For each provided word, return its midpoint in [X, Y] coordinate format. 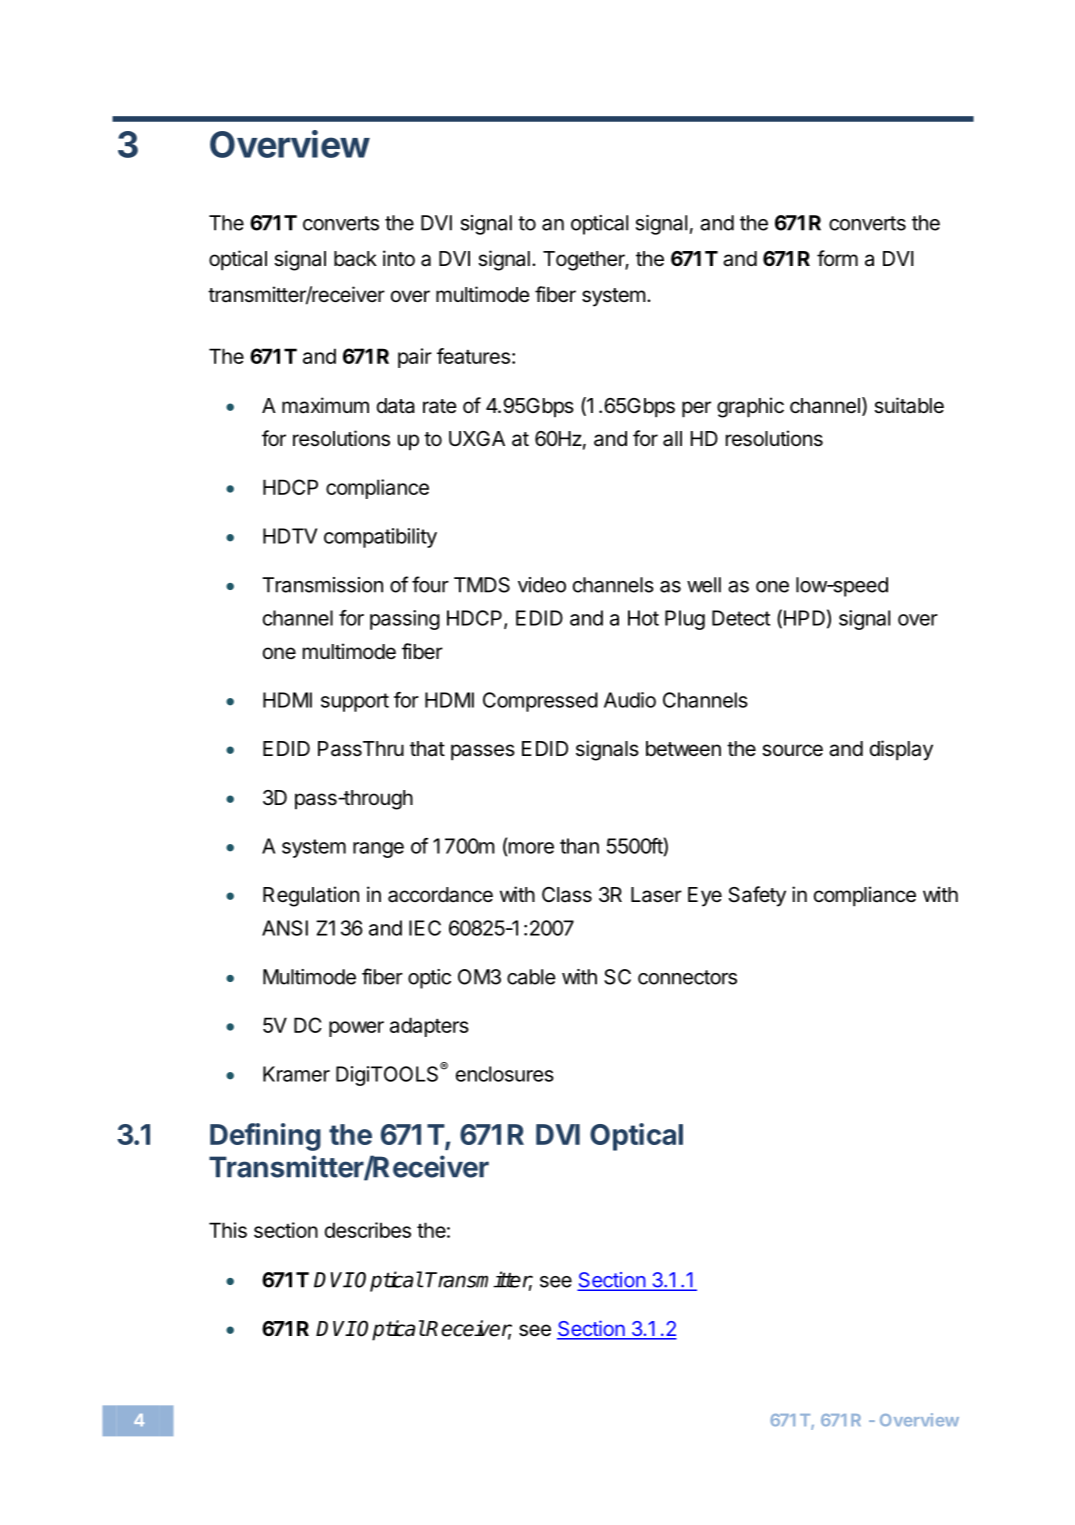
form [837, 258]
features [473, 356]
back [355, 259]
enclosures [505, 1074]
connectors [687, 977]
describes [368, 1230]
